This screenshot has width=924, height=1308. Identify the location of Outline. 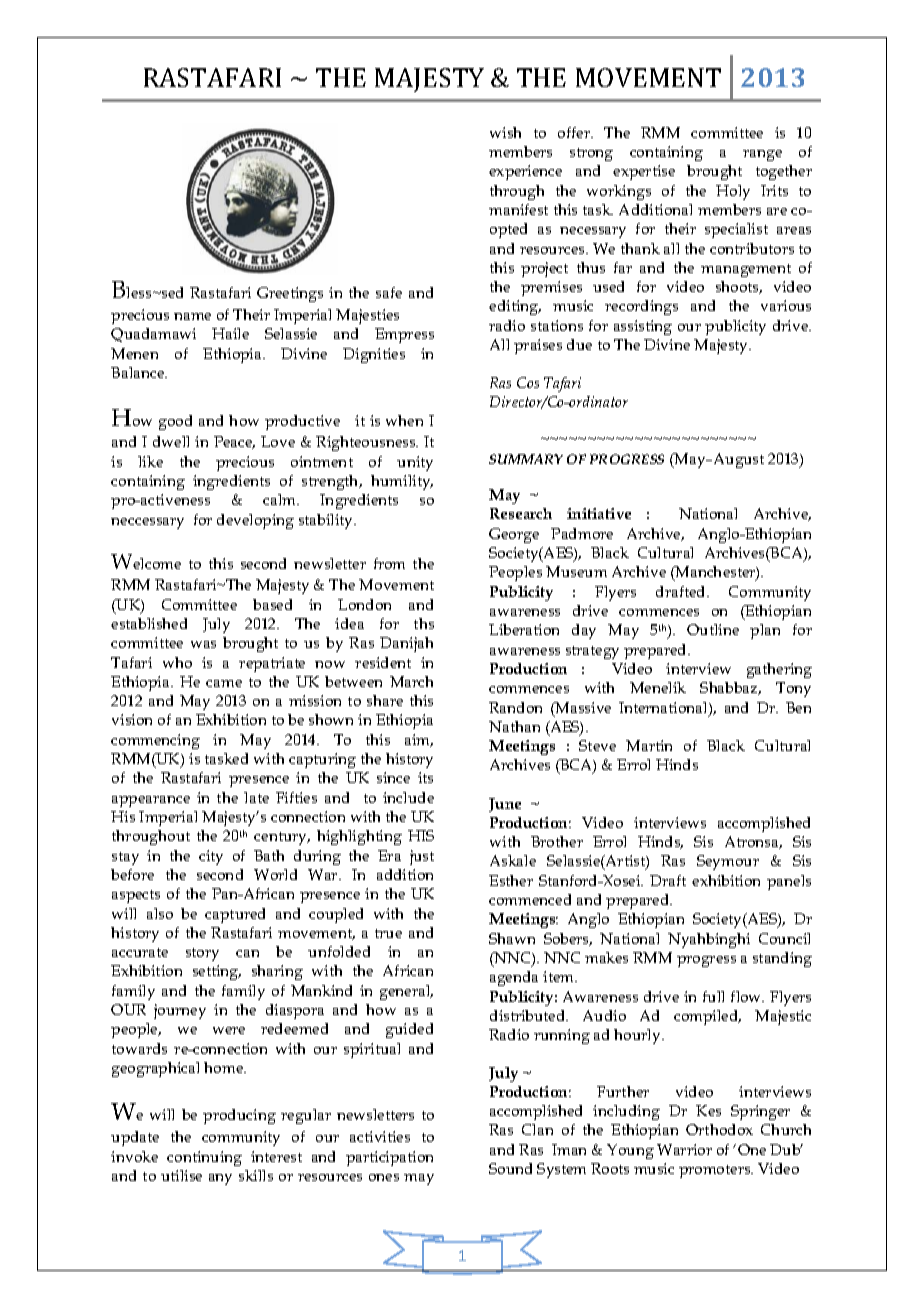
(713, 629).
